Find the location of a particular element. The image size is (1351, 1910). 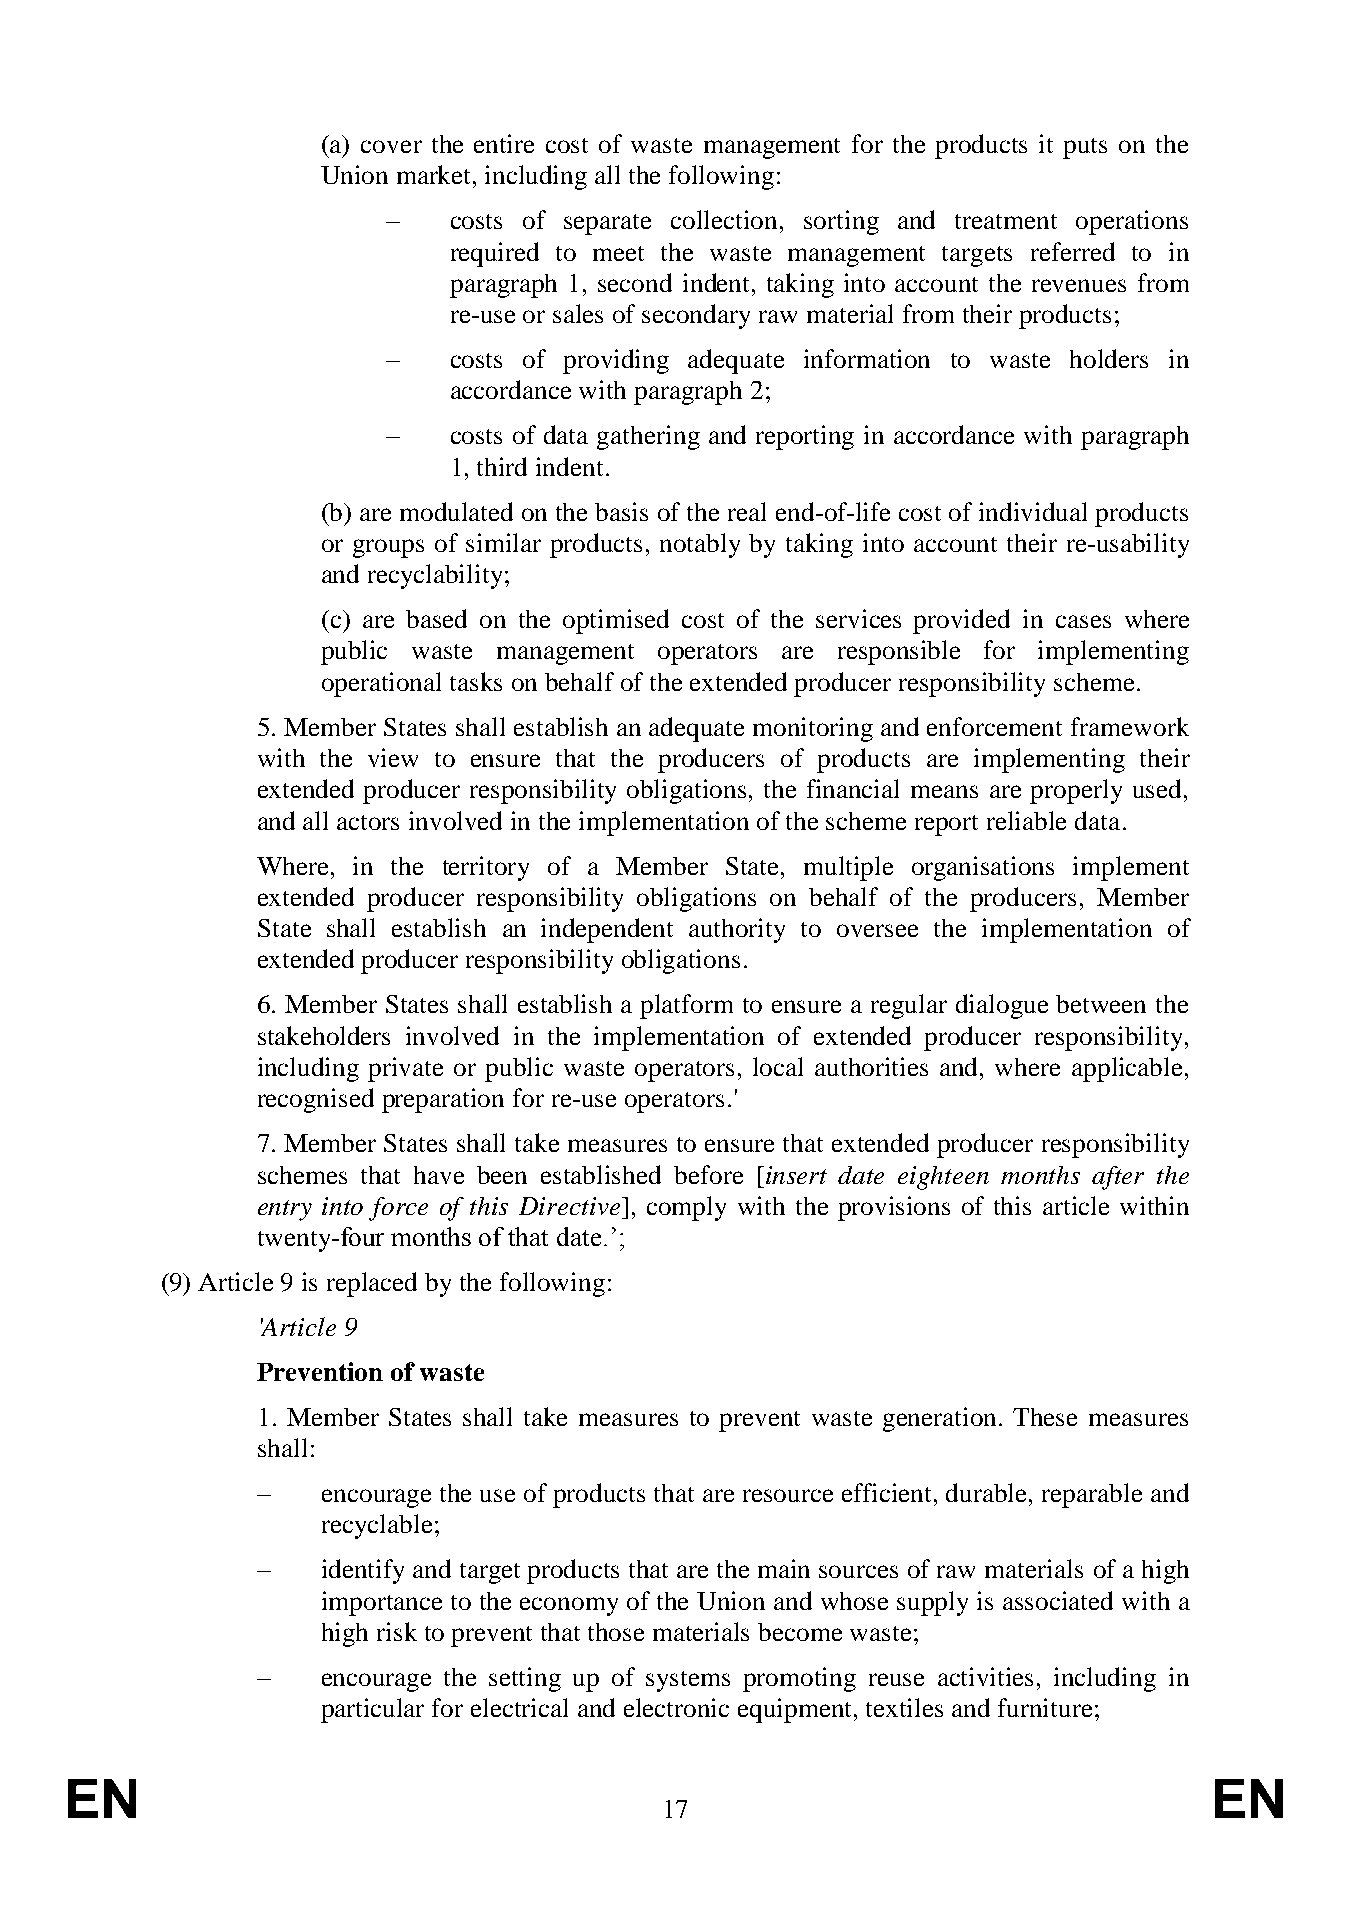

furniture is located at coordinates (1045, 1707).
